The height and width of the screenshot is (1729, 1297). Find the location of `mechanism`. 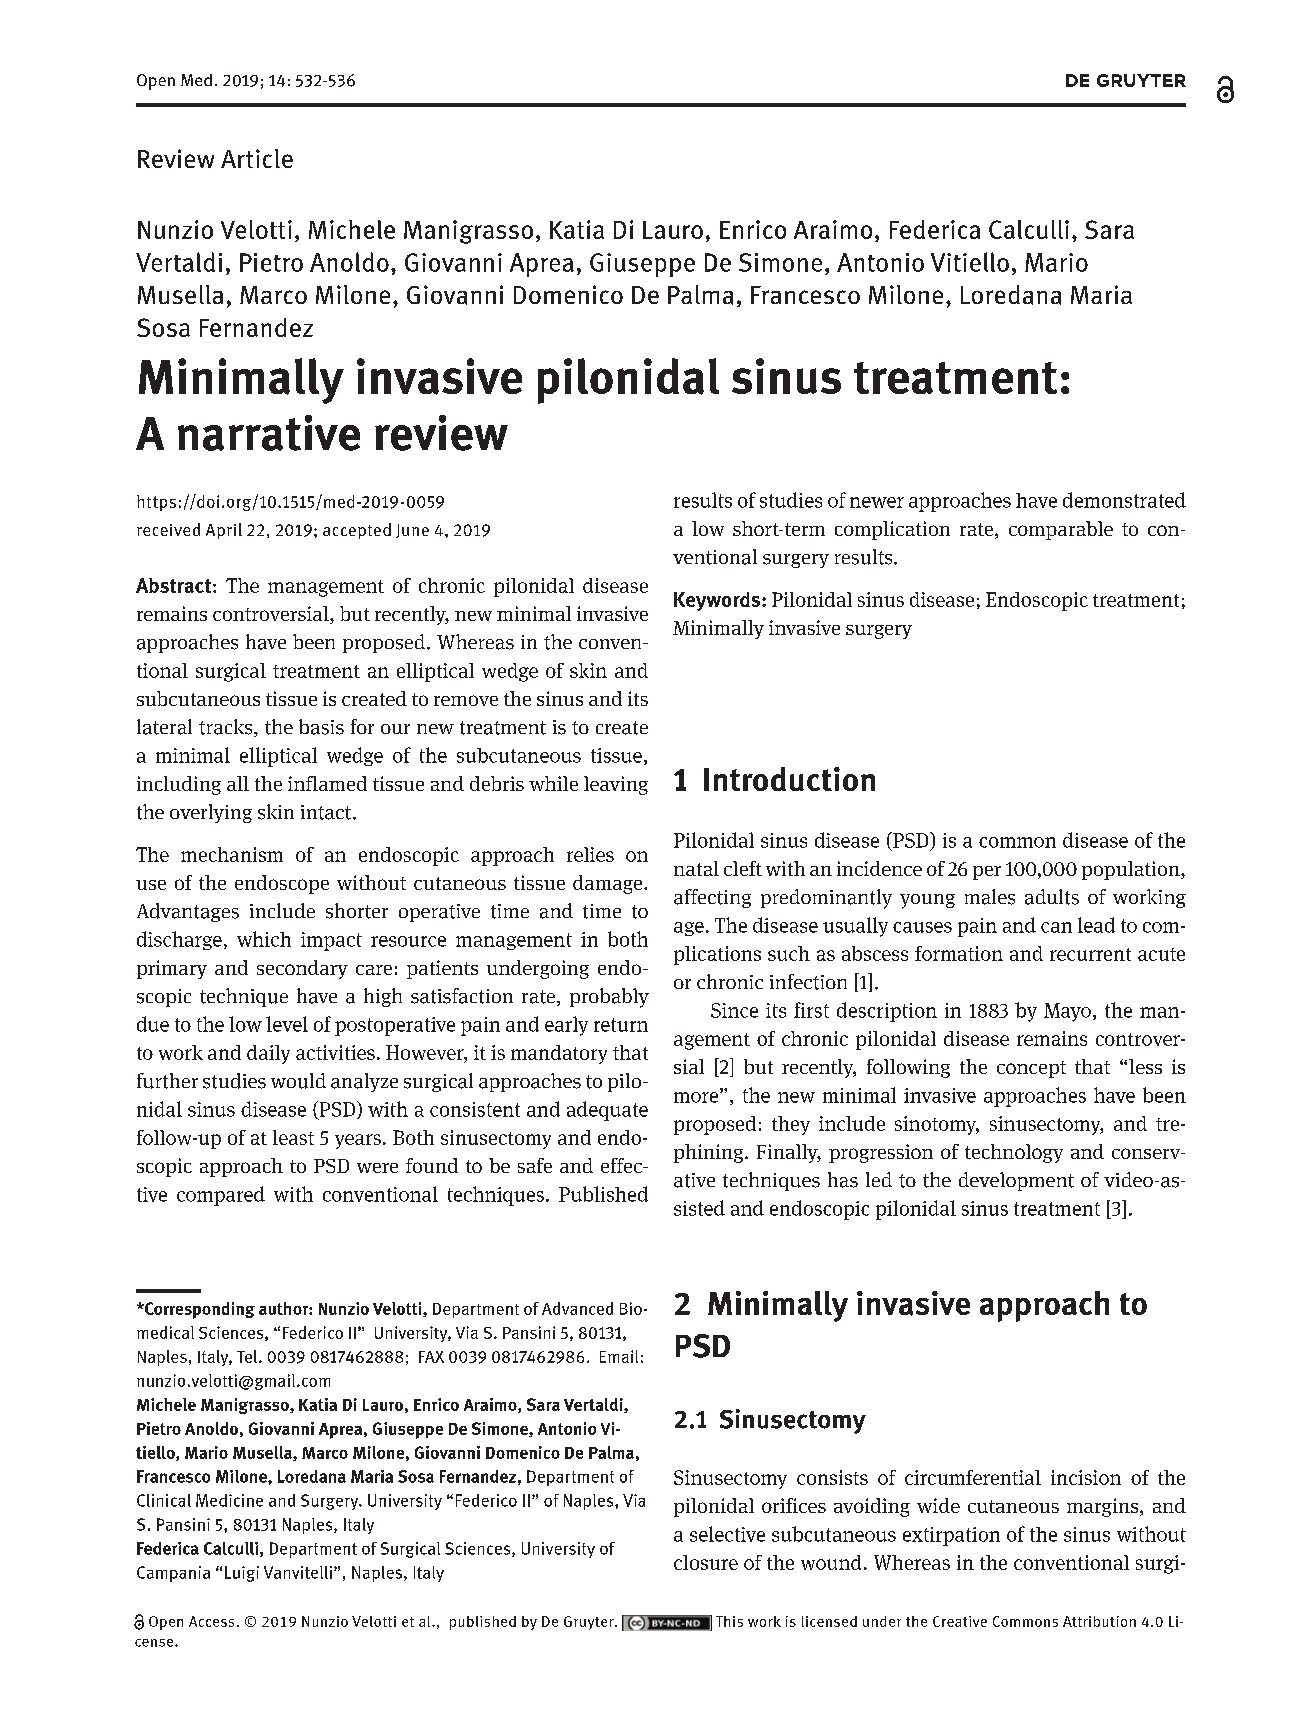

mechanism is located at coordinates (232, 854).
